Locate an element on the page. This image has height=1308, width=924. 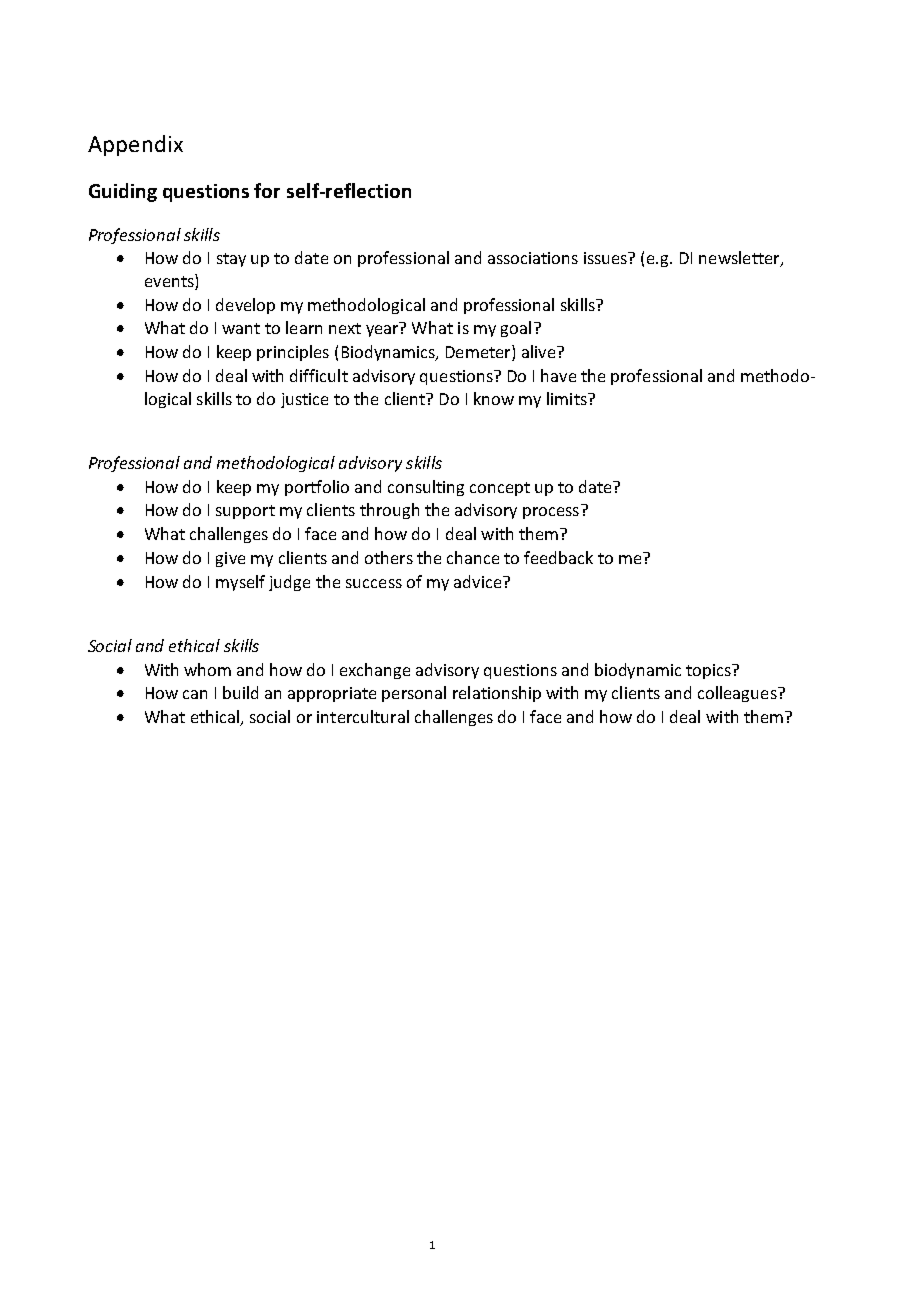
want is located at coordinates (241, 328).
